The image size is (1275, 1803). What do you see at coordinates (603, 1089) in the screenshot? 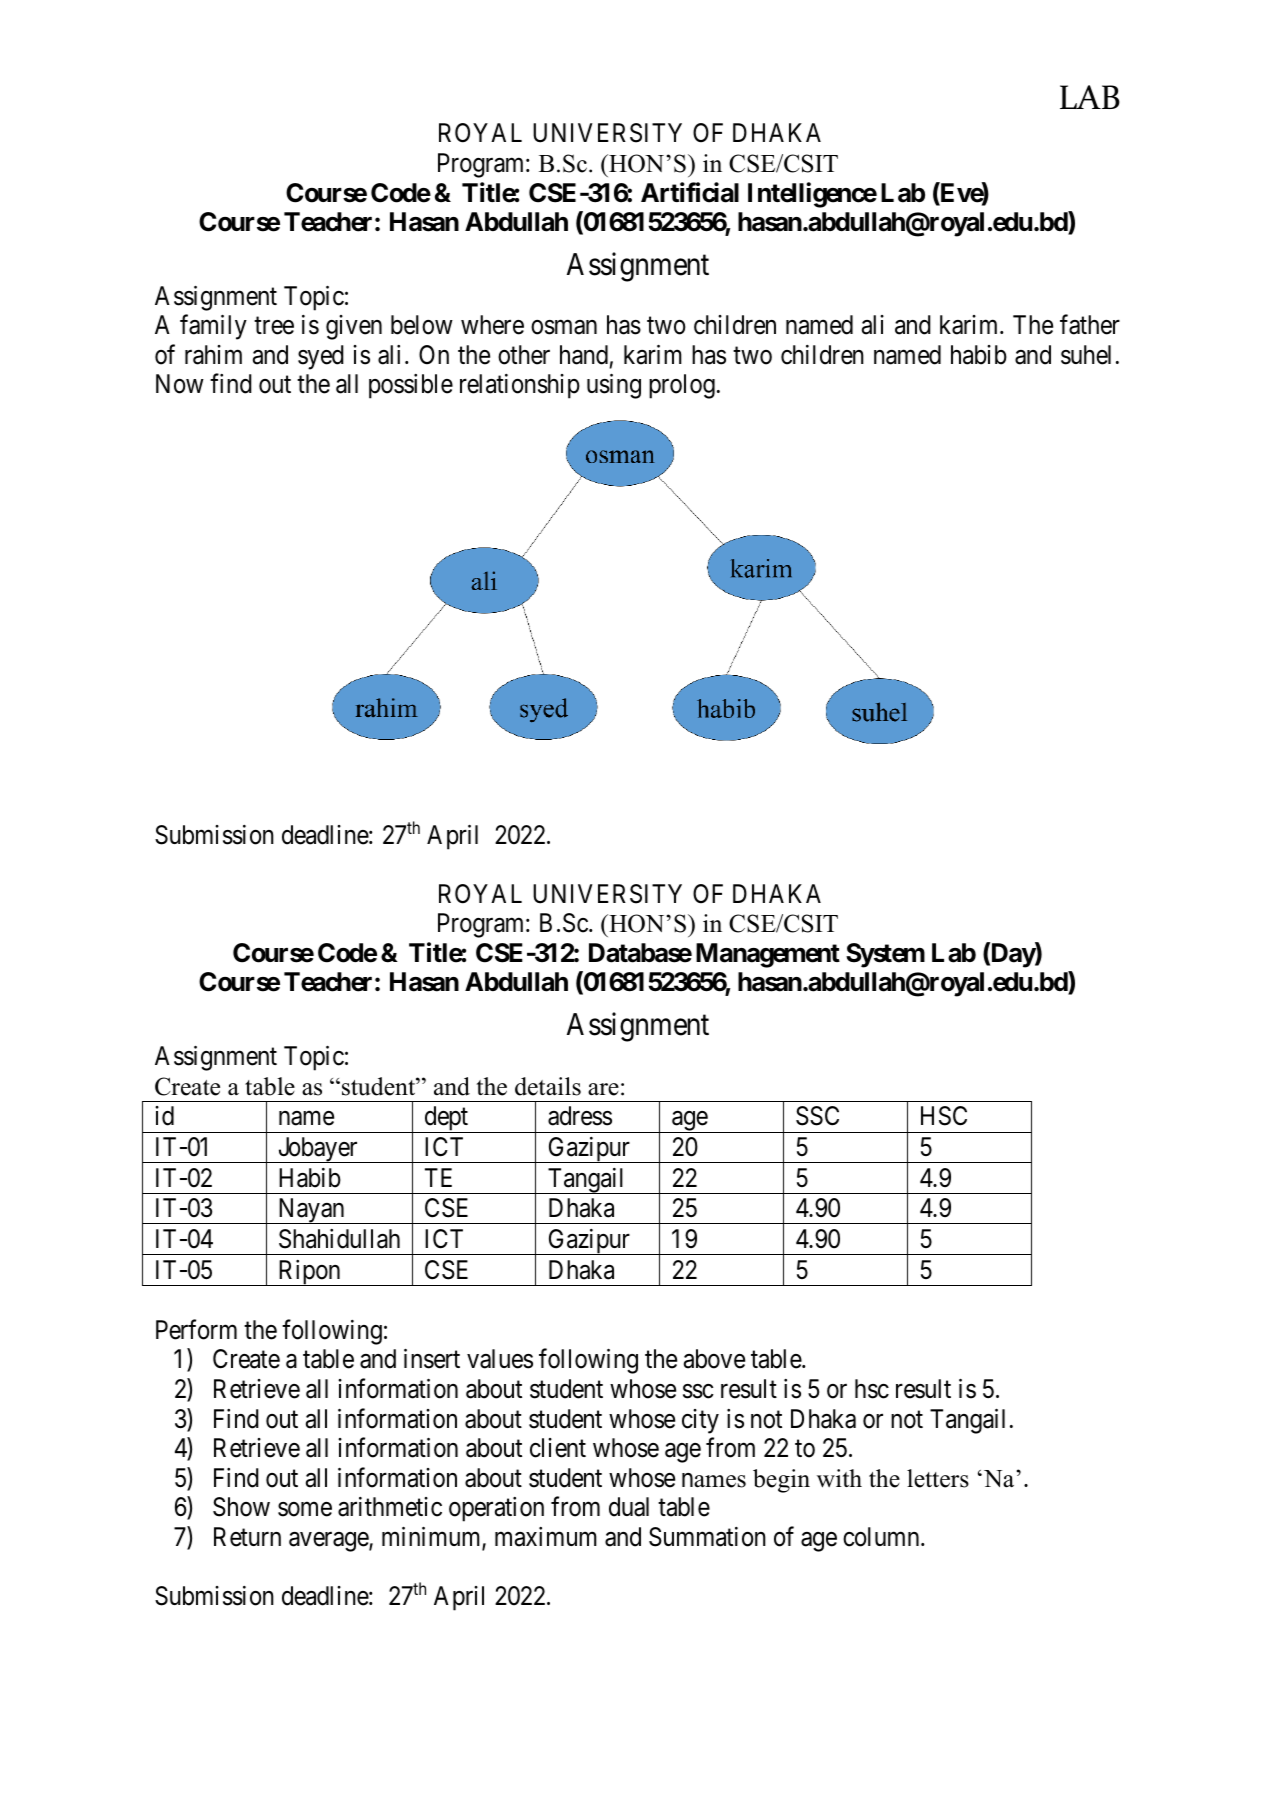
I see `are` at bounding box center [603, 1089].
